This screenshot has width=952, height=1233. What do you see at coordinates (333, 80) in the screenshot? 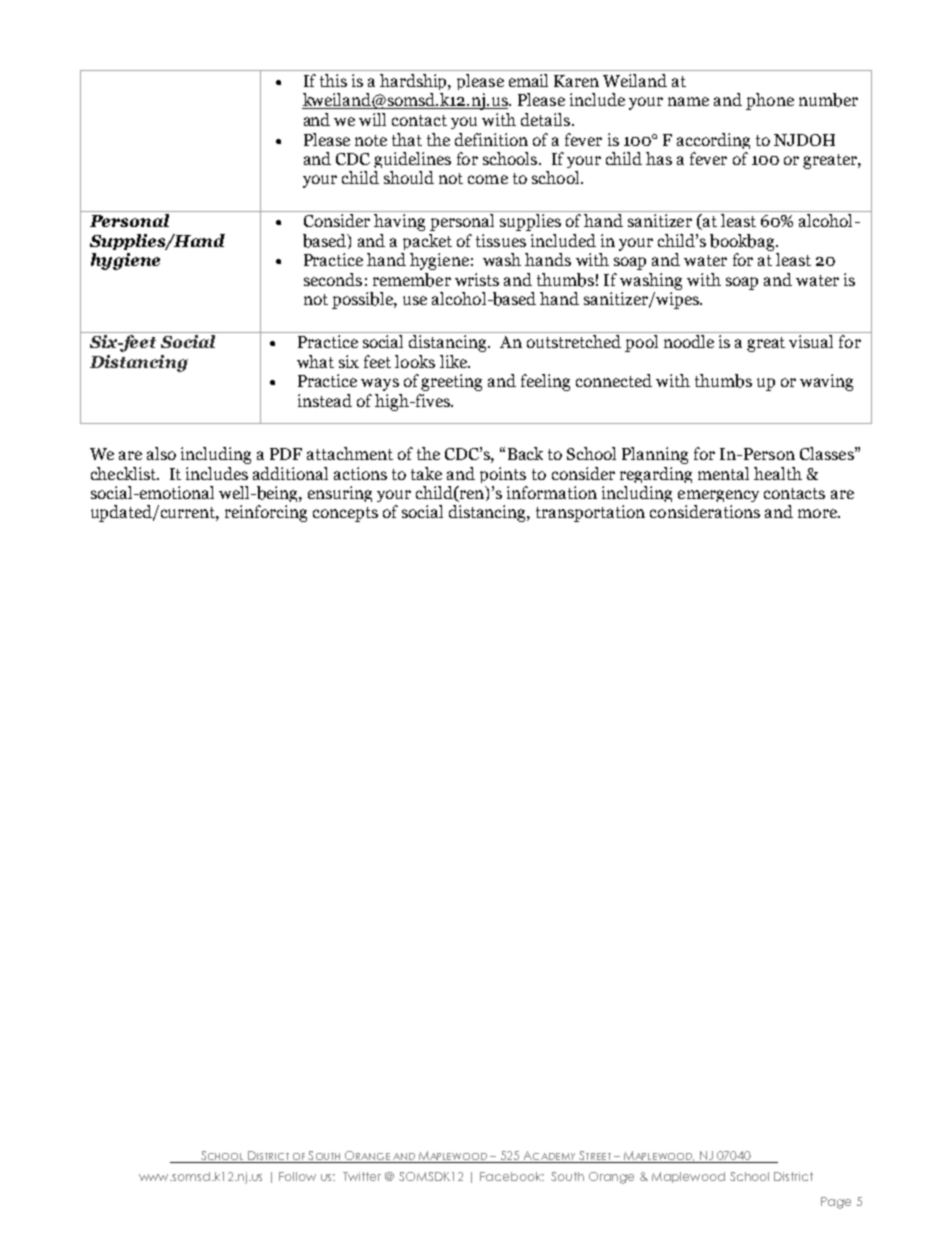
I see `this` at bounding box center [333, 80].
